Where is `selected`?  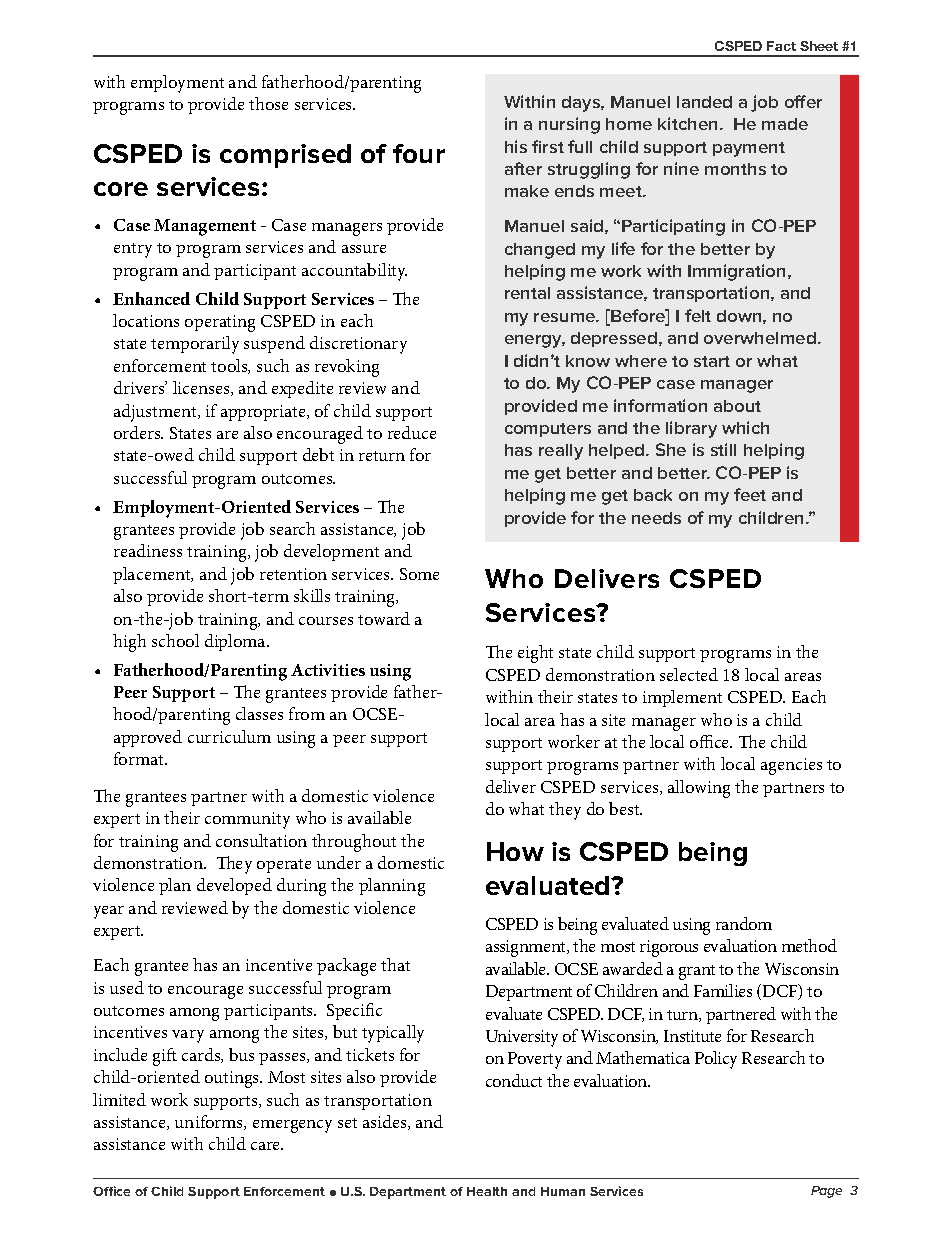 selected is located at coordinates (689, 674).
